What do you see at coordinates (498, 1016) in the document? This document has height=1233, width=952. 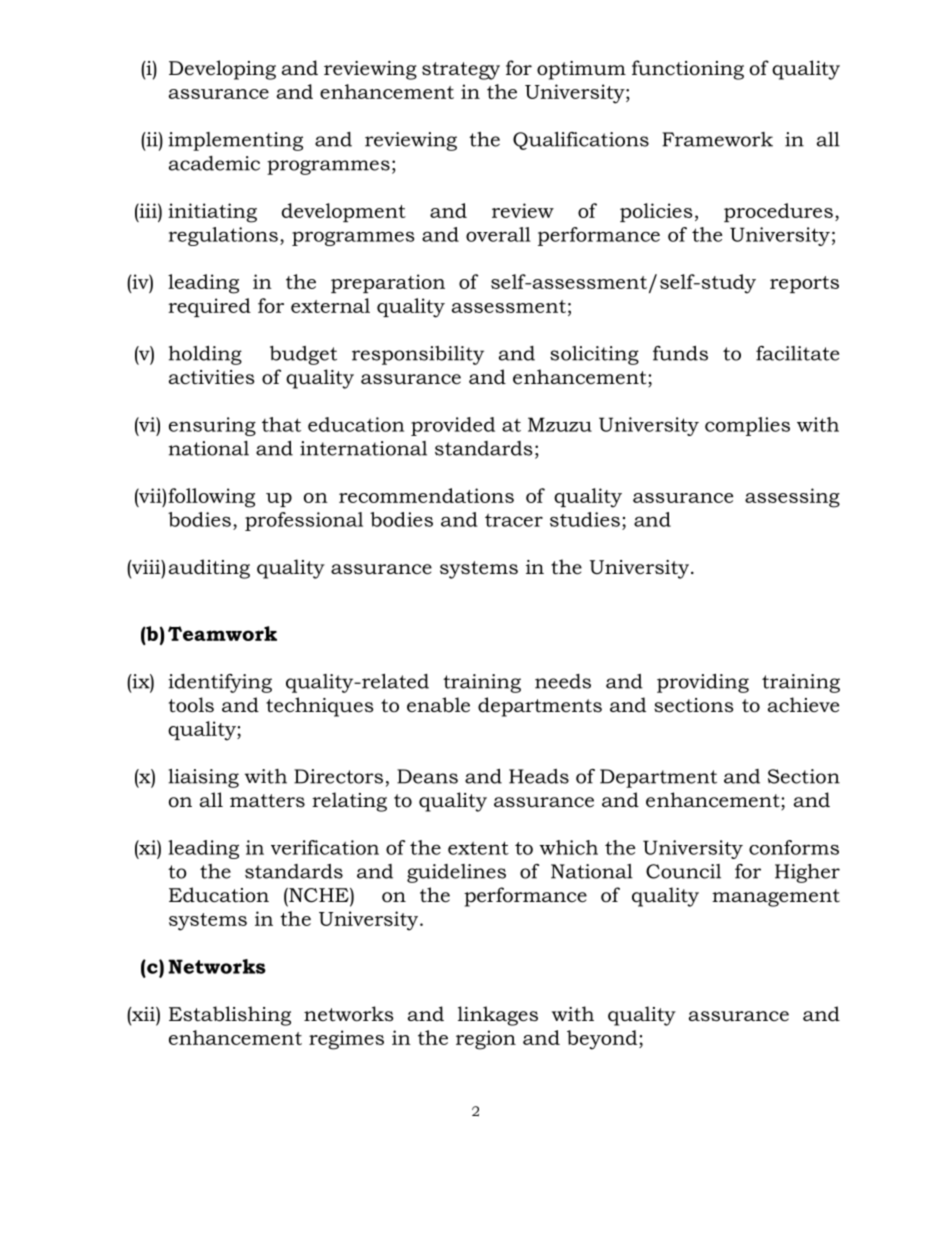 I see `linkages` at bounding box center [498, 1016].
